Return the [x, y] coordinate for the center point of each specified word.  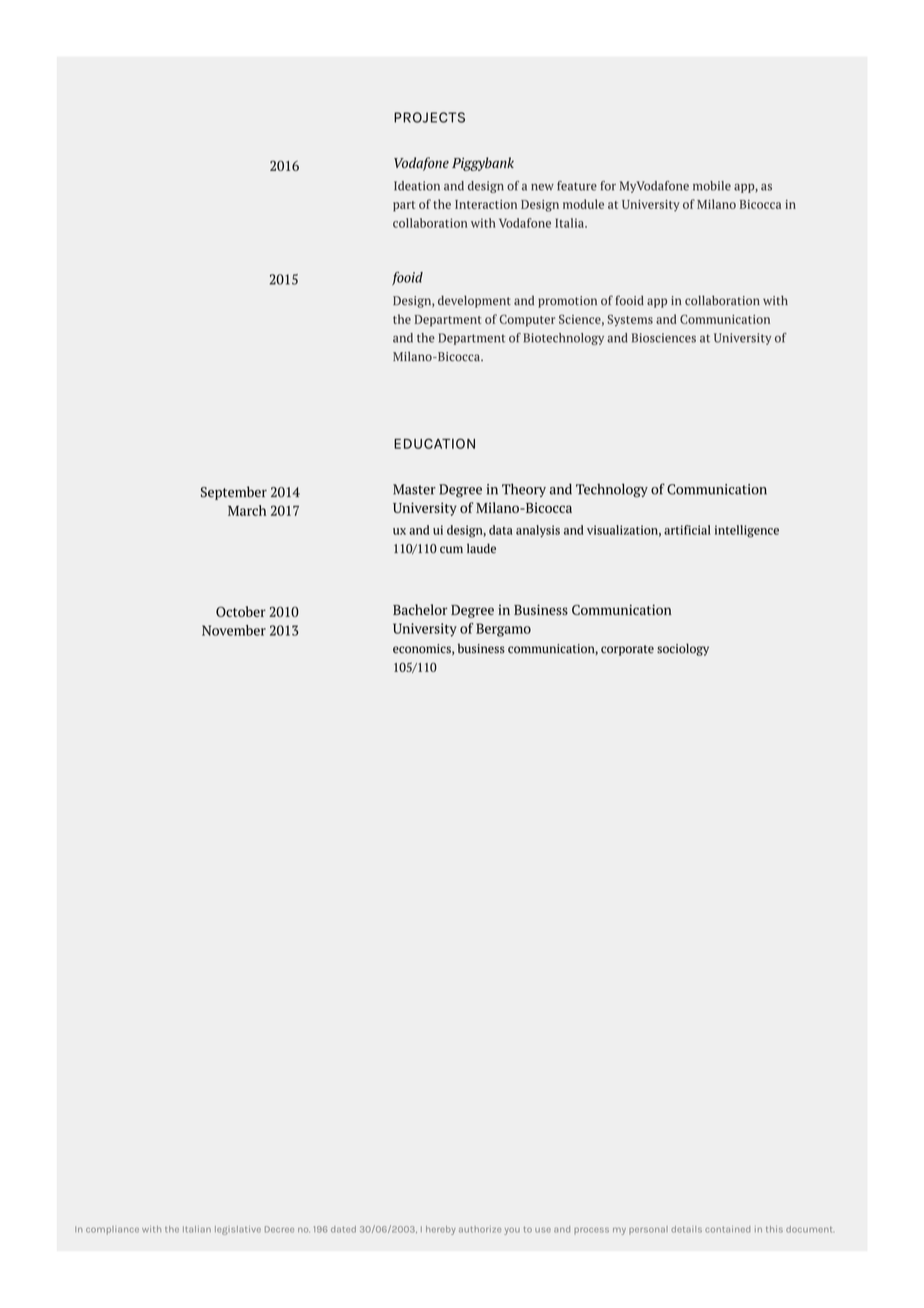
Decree [279, 1229]
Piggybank [483, 164]
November [234, 630]
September [234, 493]
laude [481, 548]
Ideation [417, 186]
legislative [238, 1230]
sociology [683, 649]
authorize [480, 1229]
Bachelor [420, 609]
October [241, 611]
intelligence [747, 531]
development [474, 301]
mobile [712, 186]
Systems [630, 320]
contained [727, 1229]
